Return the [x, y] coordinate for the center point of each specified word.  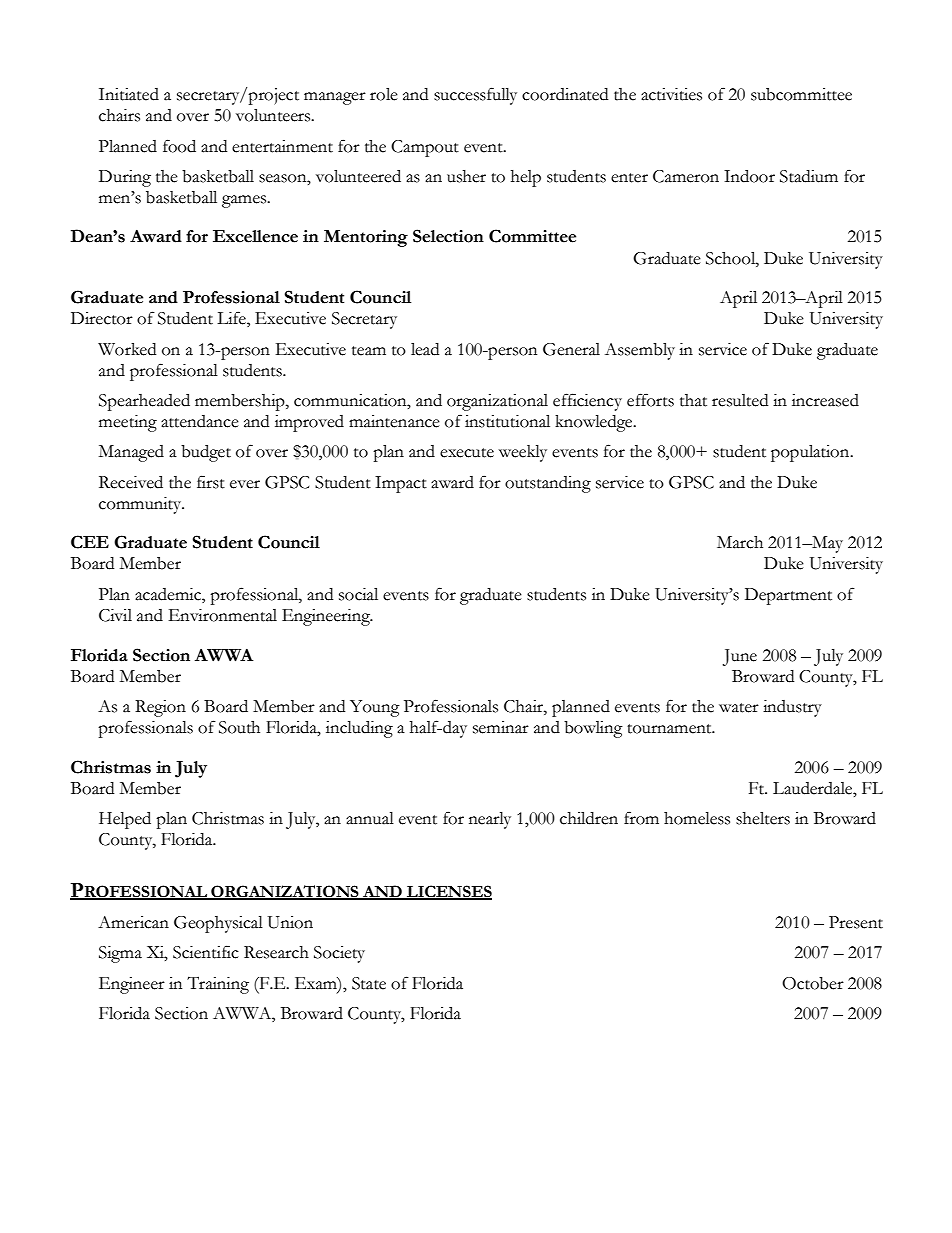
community [141, 505]
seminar [501, 727]
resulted [740, 400]
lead [425, 349]
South [239, 727]
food [179, 146]
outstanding [548, 484]
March [740, 542]
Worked [127, 349]
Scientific [206, 952]
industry [792, 708]
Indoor [749, 176]
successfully [475, 96]
